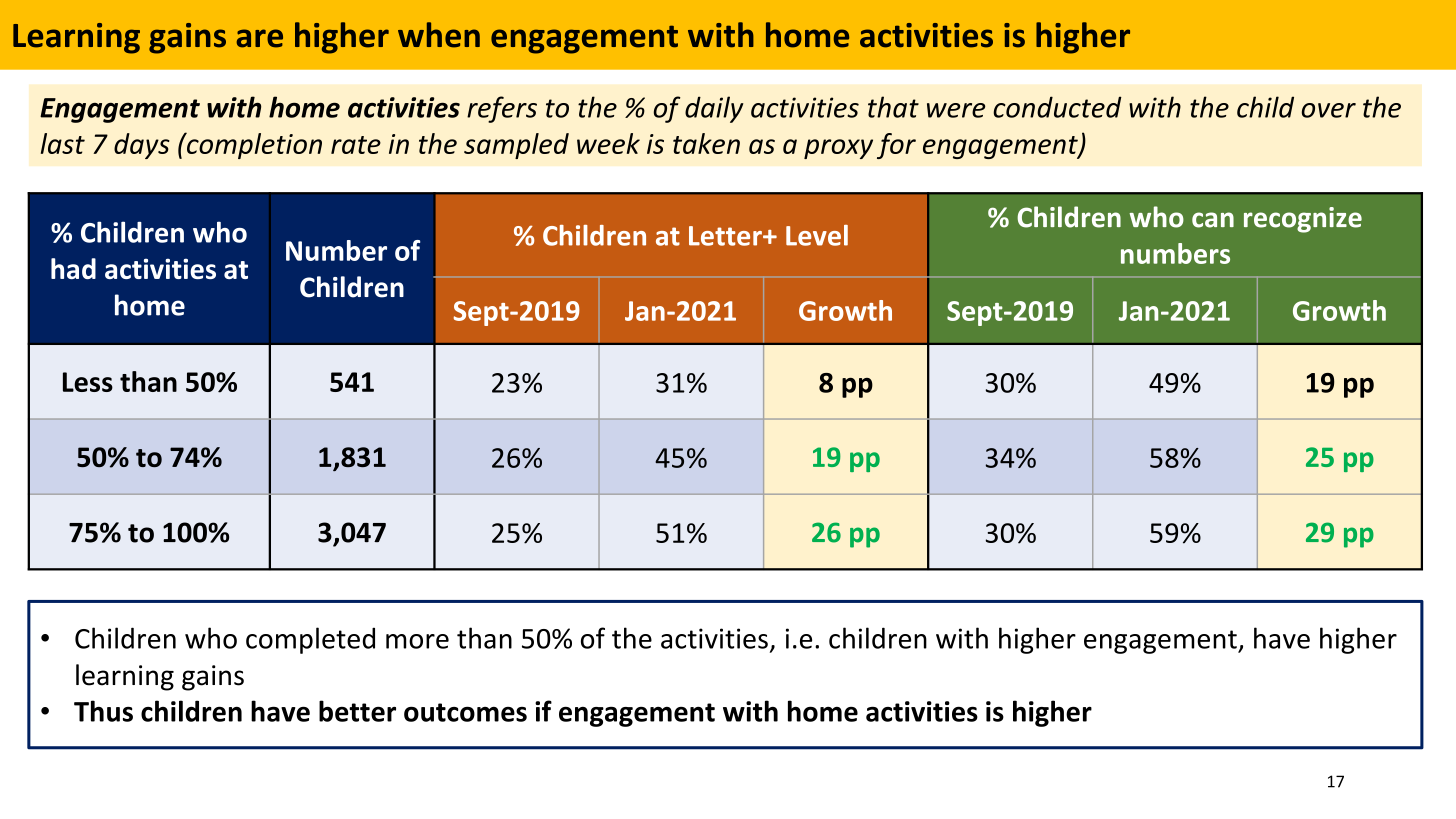  I want to click on Letter, so click(726, 236).
